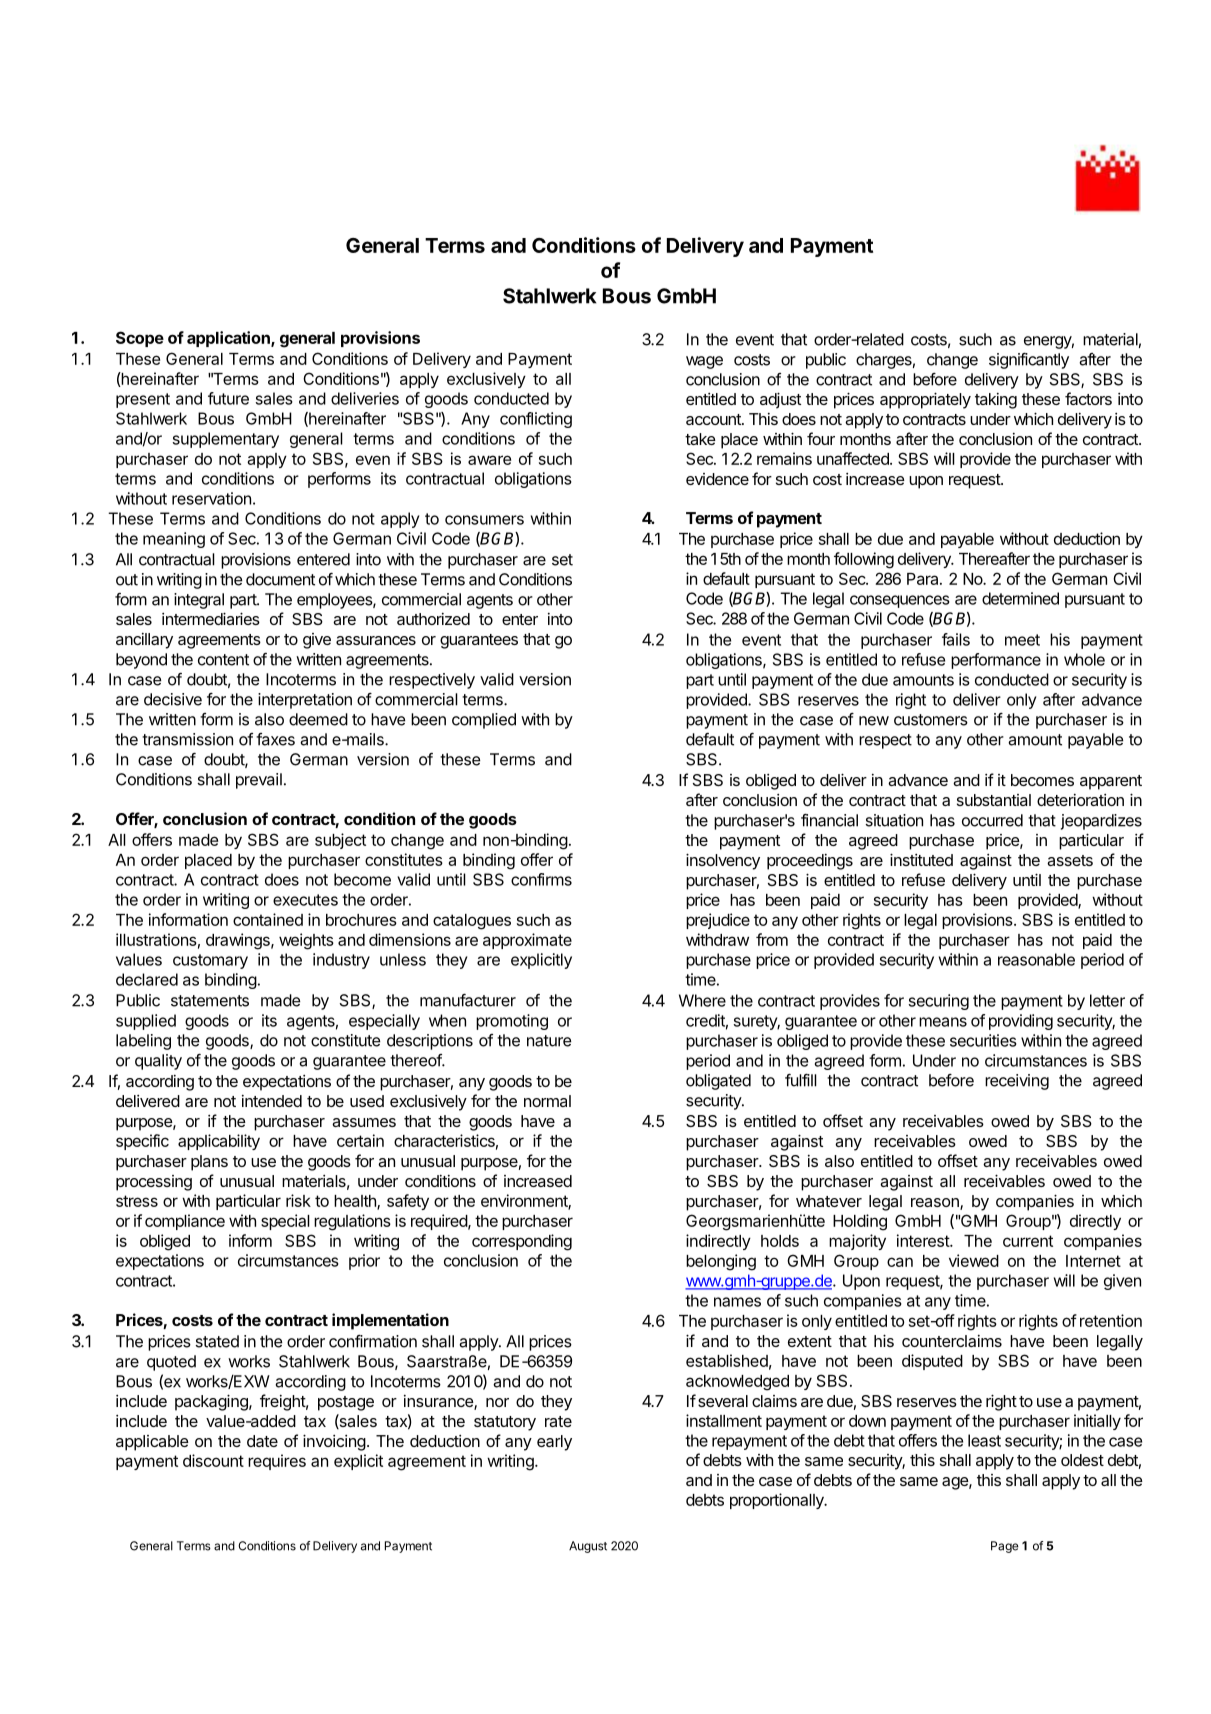 This screenshot has width=1211, height=1714. What do you see at coordinates (228, 398) in the screenshot?
I see `future` at bounding box center [228, 398].
